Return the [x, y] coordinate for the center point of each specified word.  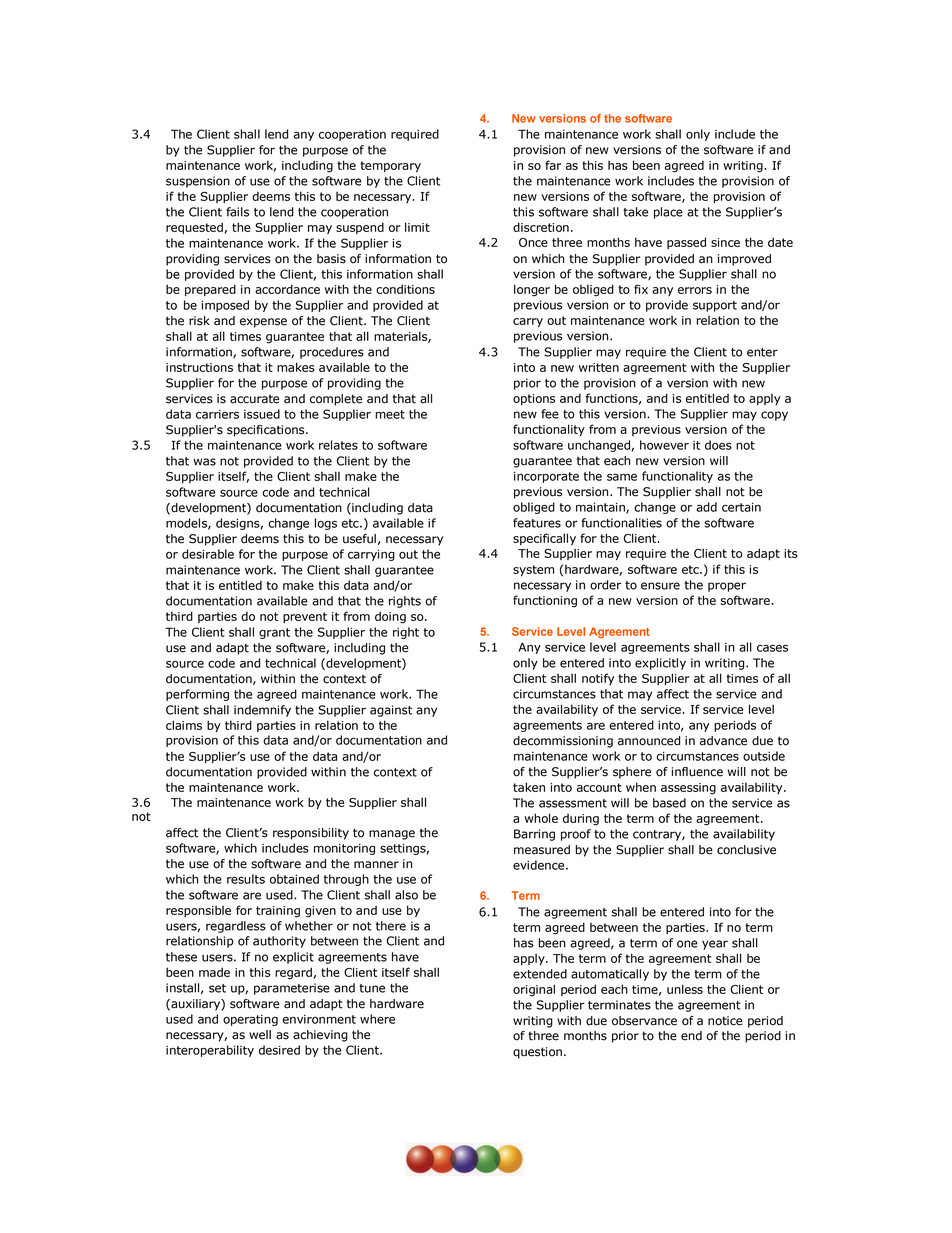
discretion [541, 227]
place [668, 213]
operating [250, 1020]
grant [274, 633]
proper [727, 587]
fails [237, 212]
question [537, 1053]
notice [725, 1021]
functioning [545, 601]
